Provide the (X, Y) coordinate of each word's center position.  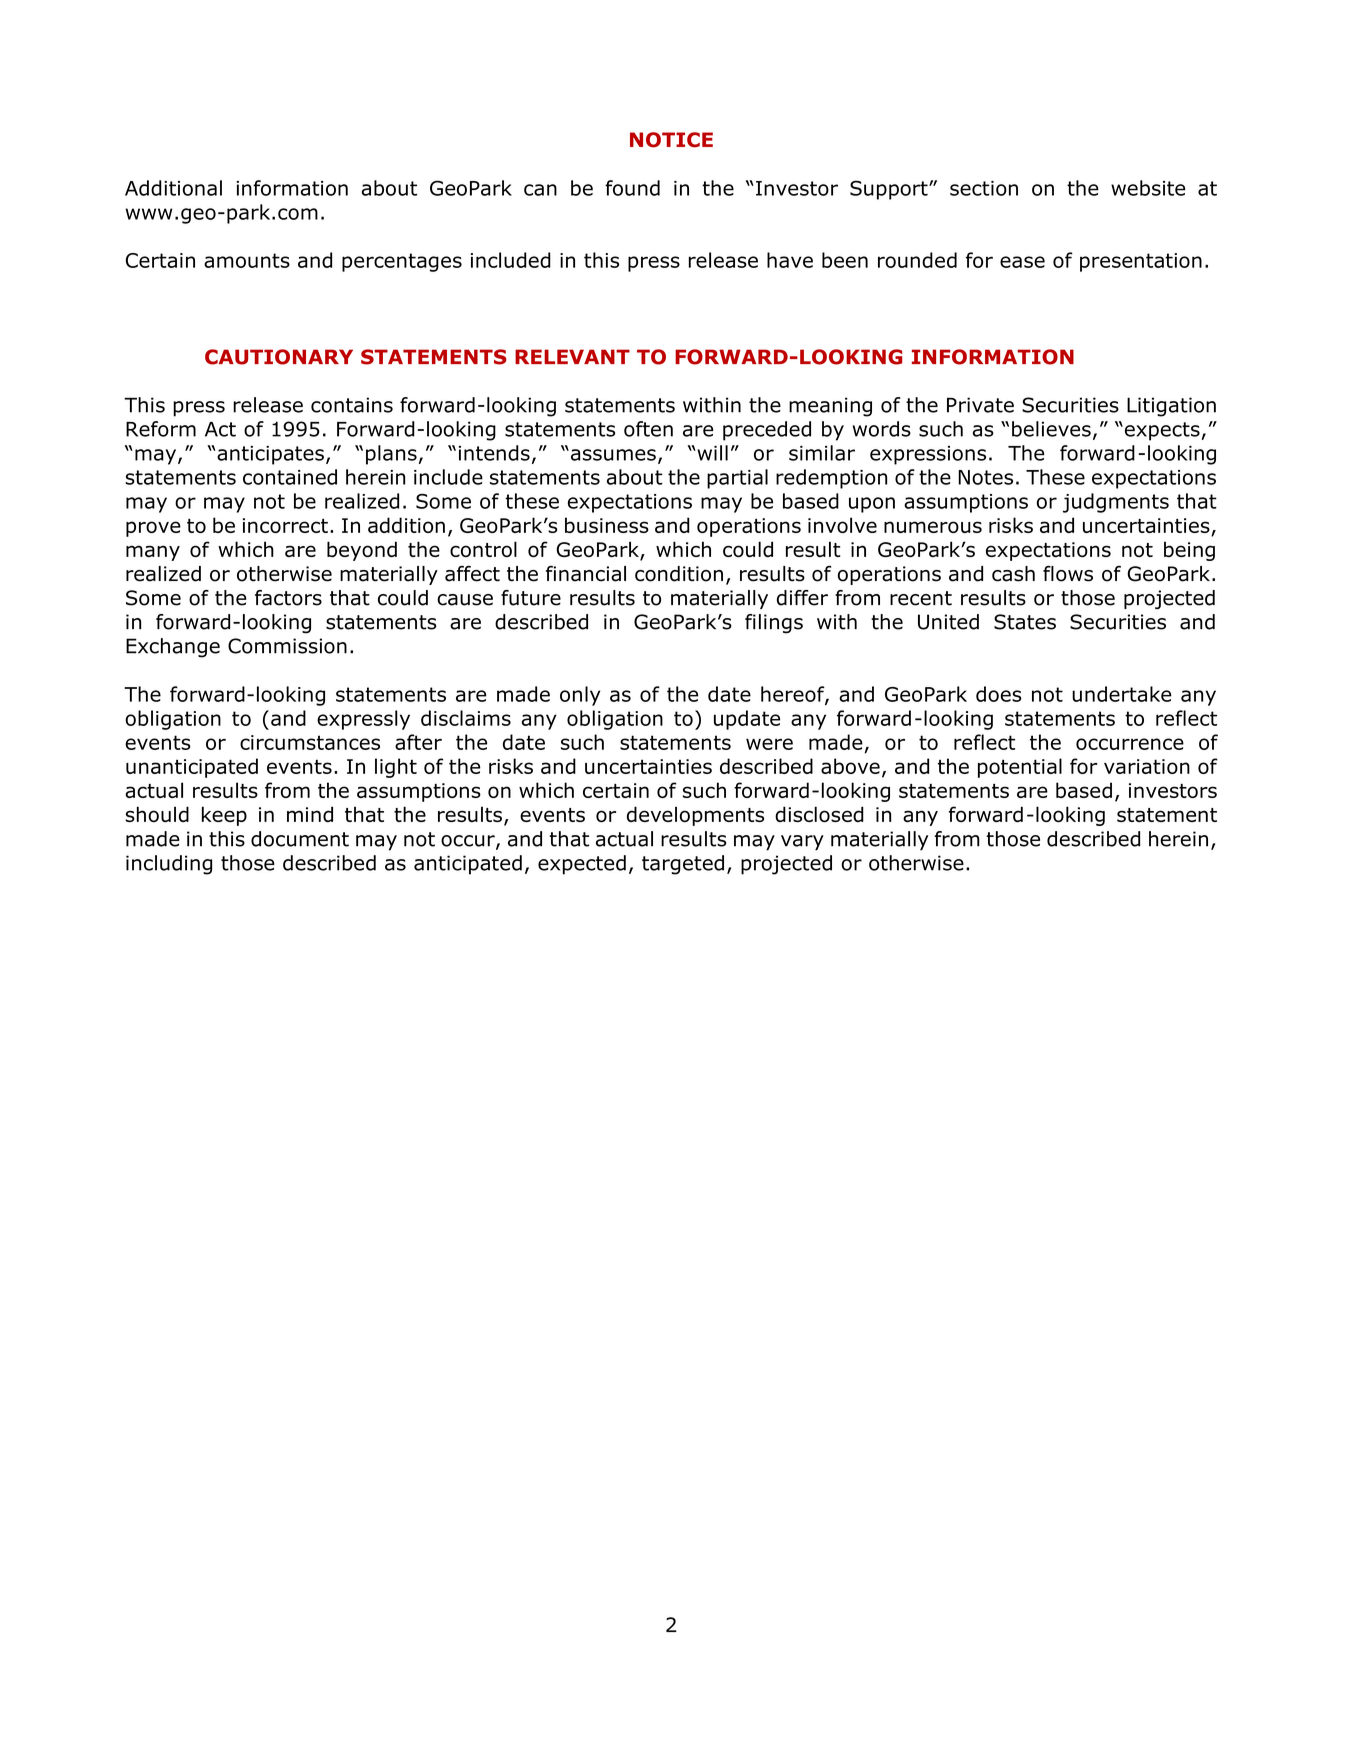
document (300, 839)
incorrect (285, 525)
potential (1020, 768)
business (607, 525)
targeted (683, 865)
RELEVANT (572, 356)
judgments (1116, 503)
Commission (287, 646)
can (540, 190)
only (580, 696)
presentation (1141, 262)
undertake (1122, 694)
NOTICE (671, 140)
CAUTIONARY (279, 357)
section (984, 188)
